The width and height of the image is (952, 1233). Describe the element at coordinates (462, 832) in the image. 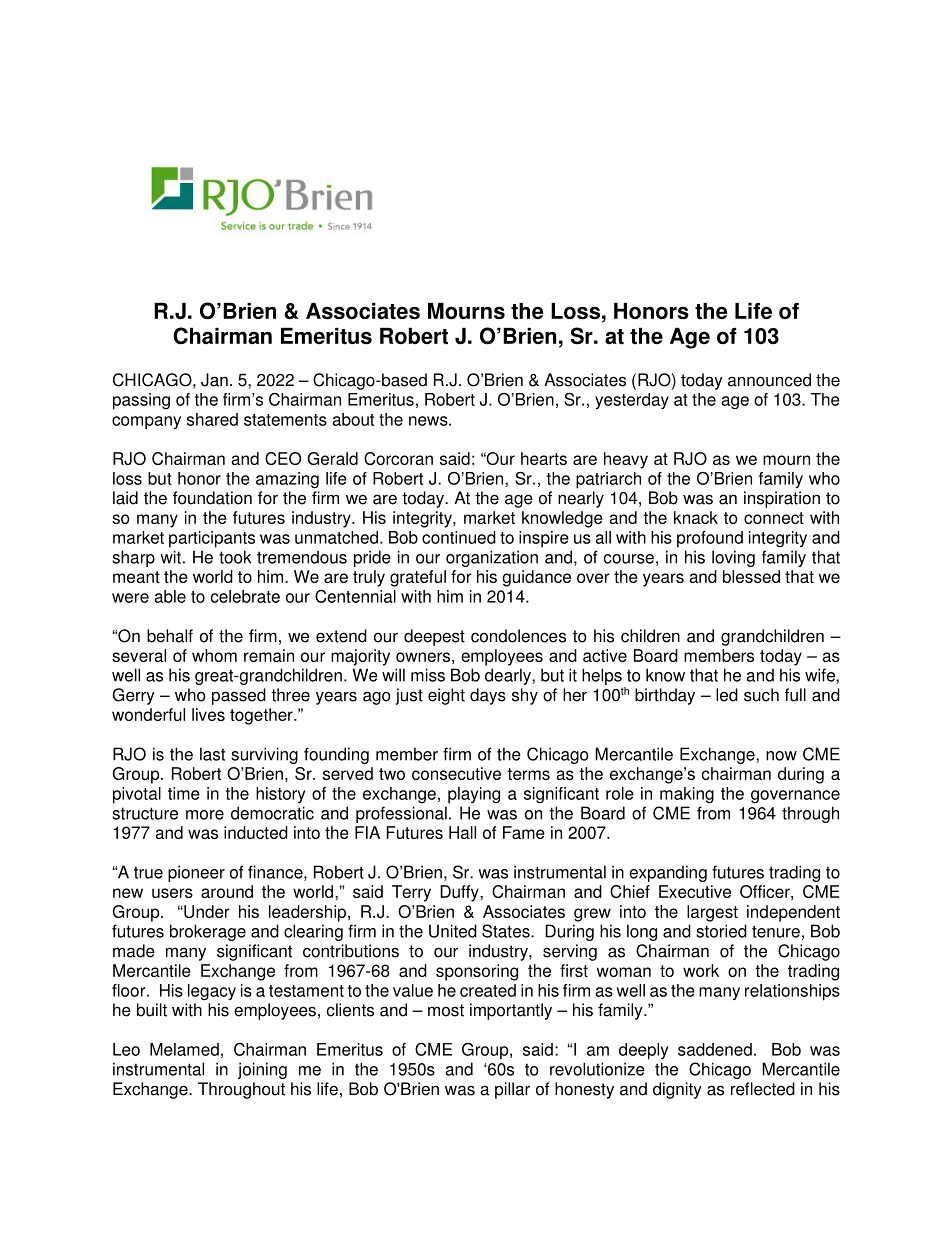

I see `Hall` at that location.
